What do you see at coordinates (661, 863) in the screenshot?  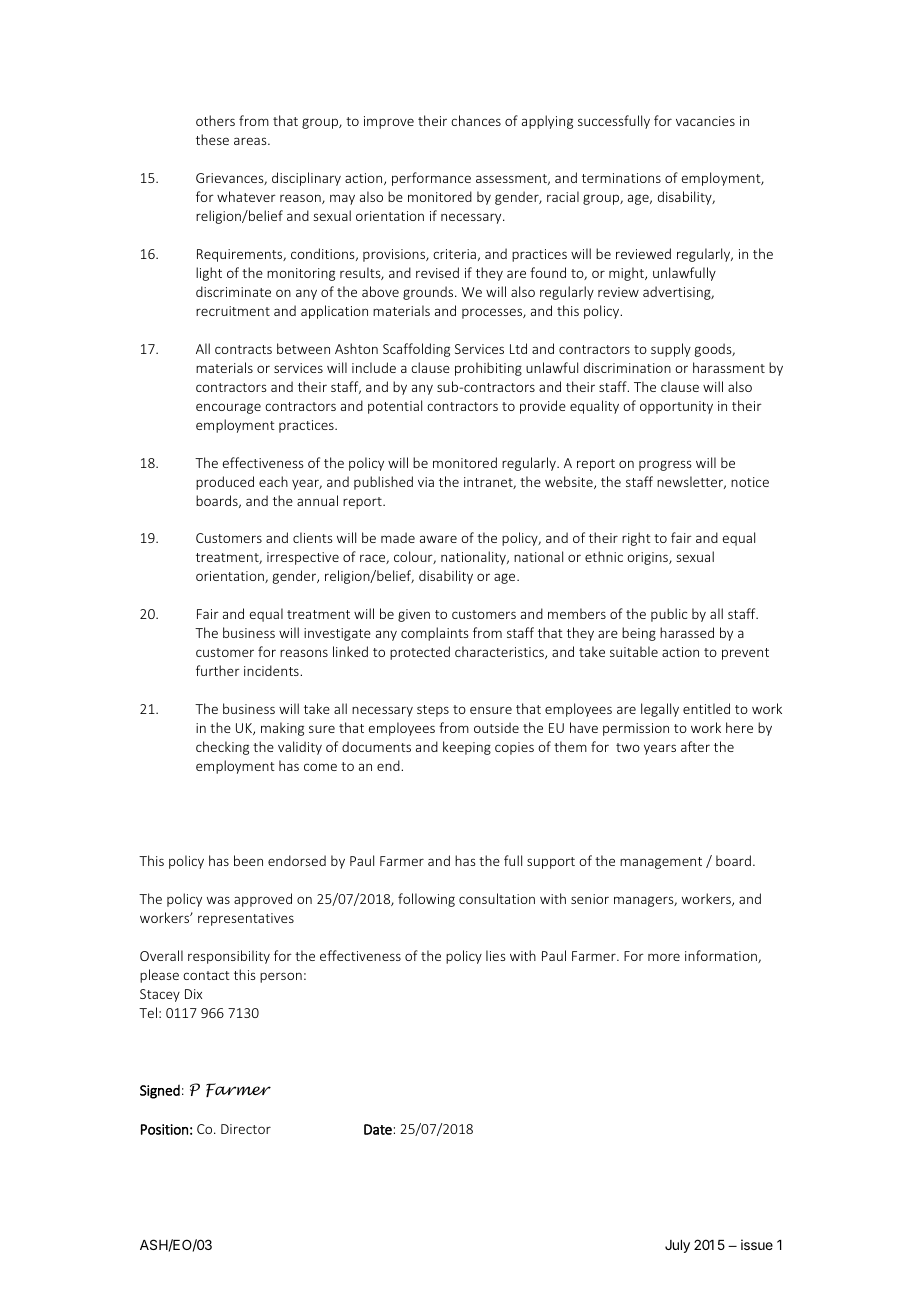 I see `management` at bounding box center [661, 863].
